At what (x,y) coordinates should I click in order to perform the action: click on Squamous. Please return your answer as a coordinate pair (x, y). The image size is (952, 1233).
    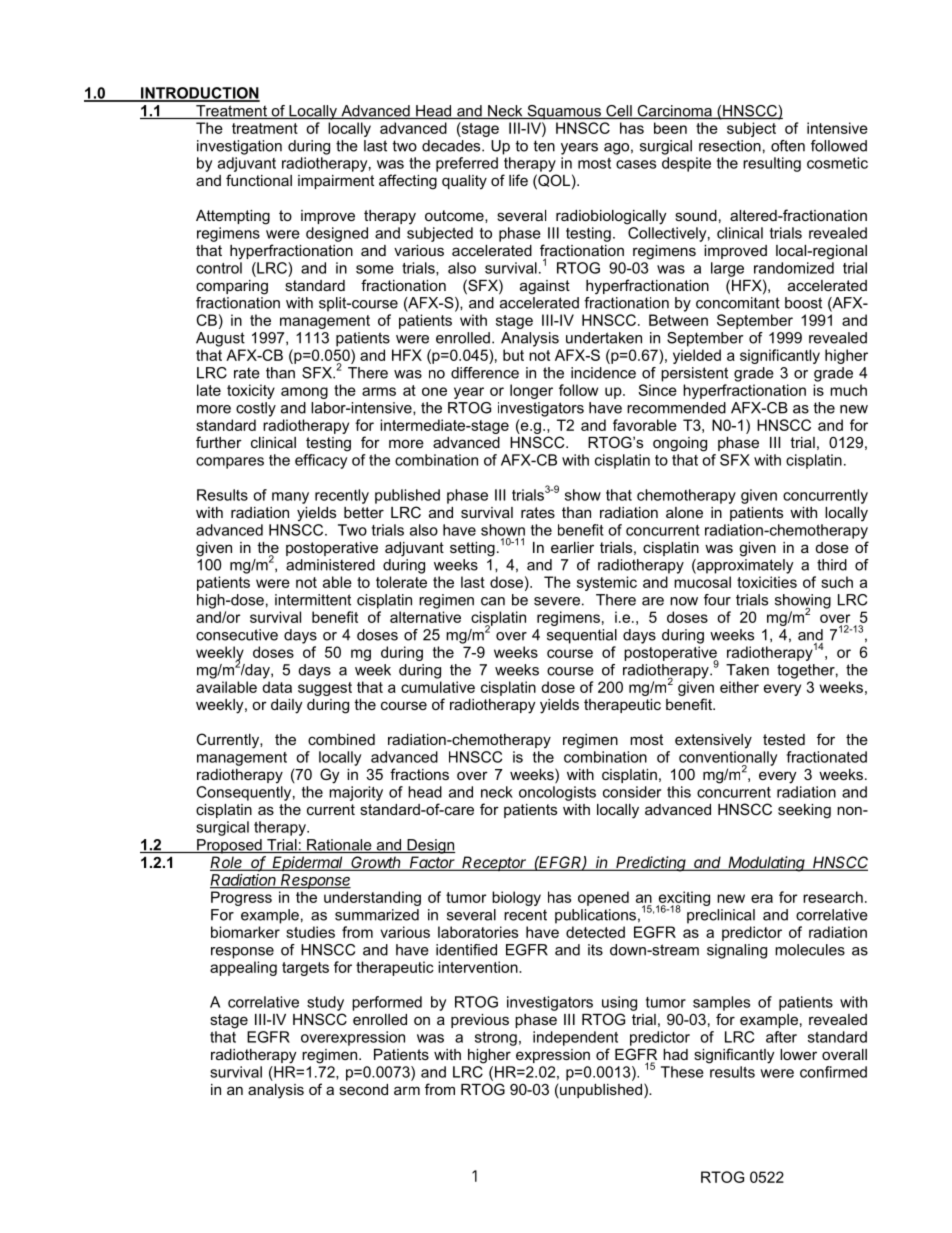
    Looking at the image, I should click on (564, 112).
